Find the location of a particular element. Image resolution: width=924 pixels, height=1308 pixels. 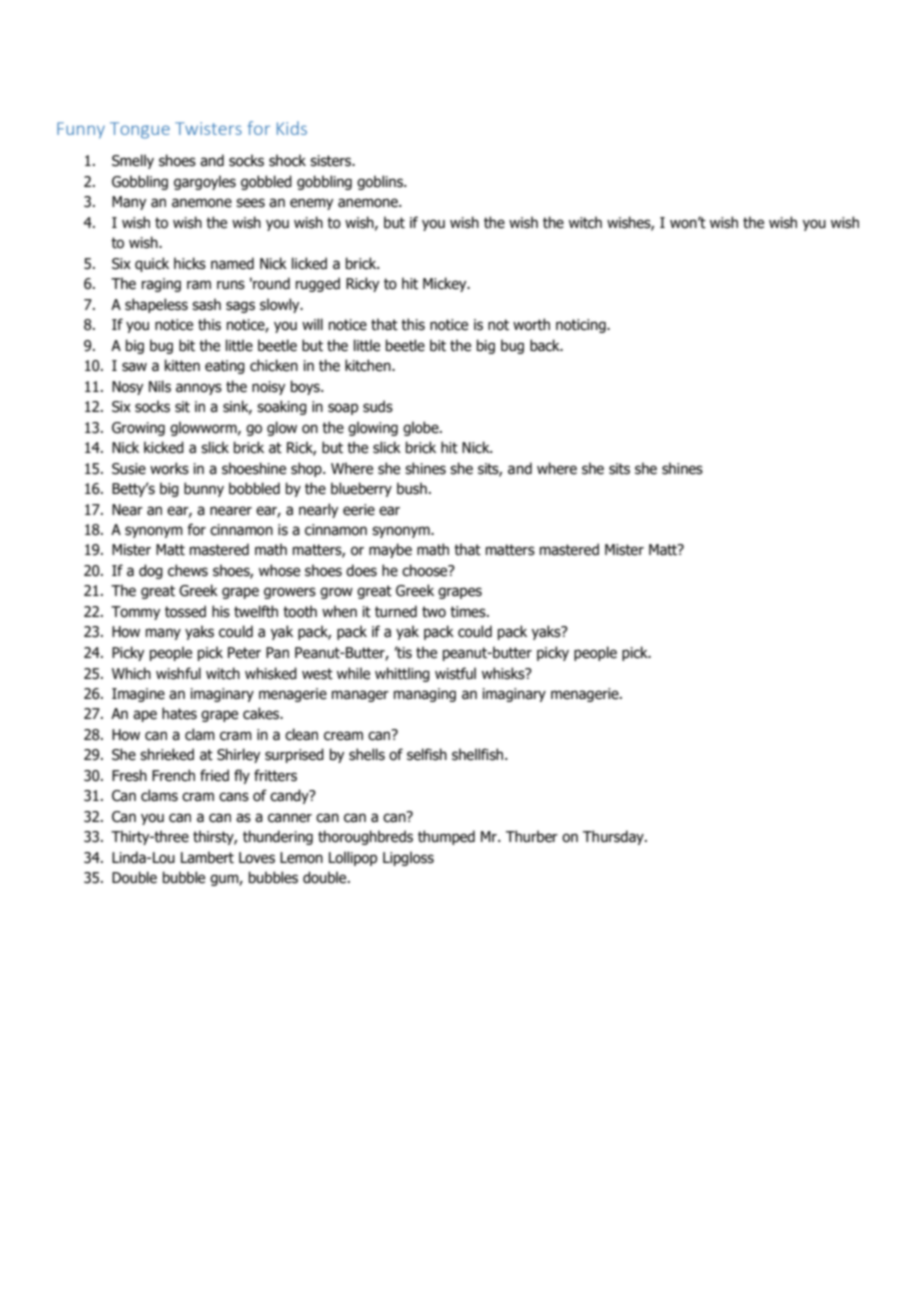

whisks is located at coordinates (504, 673).
